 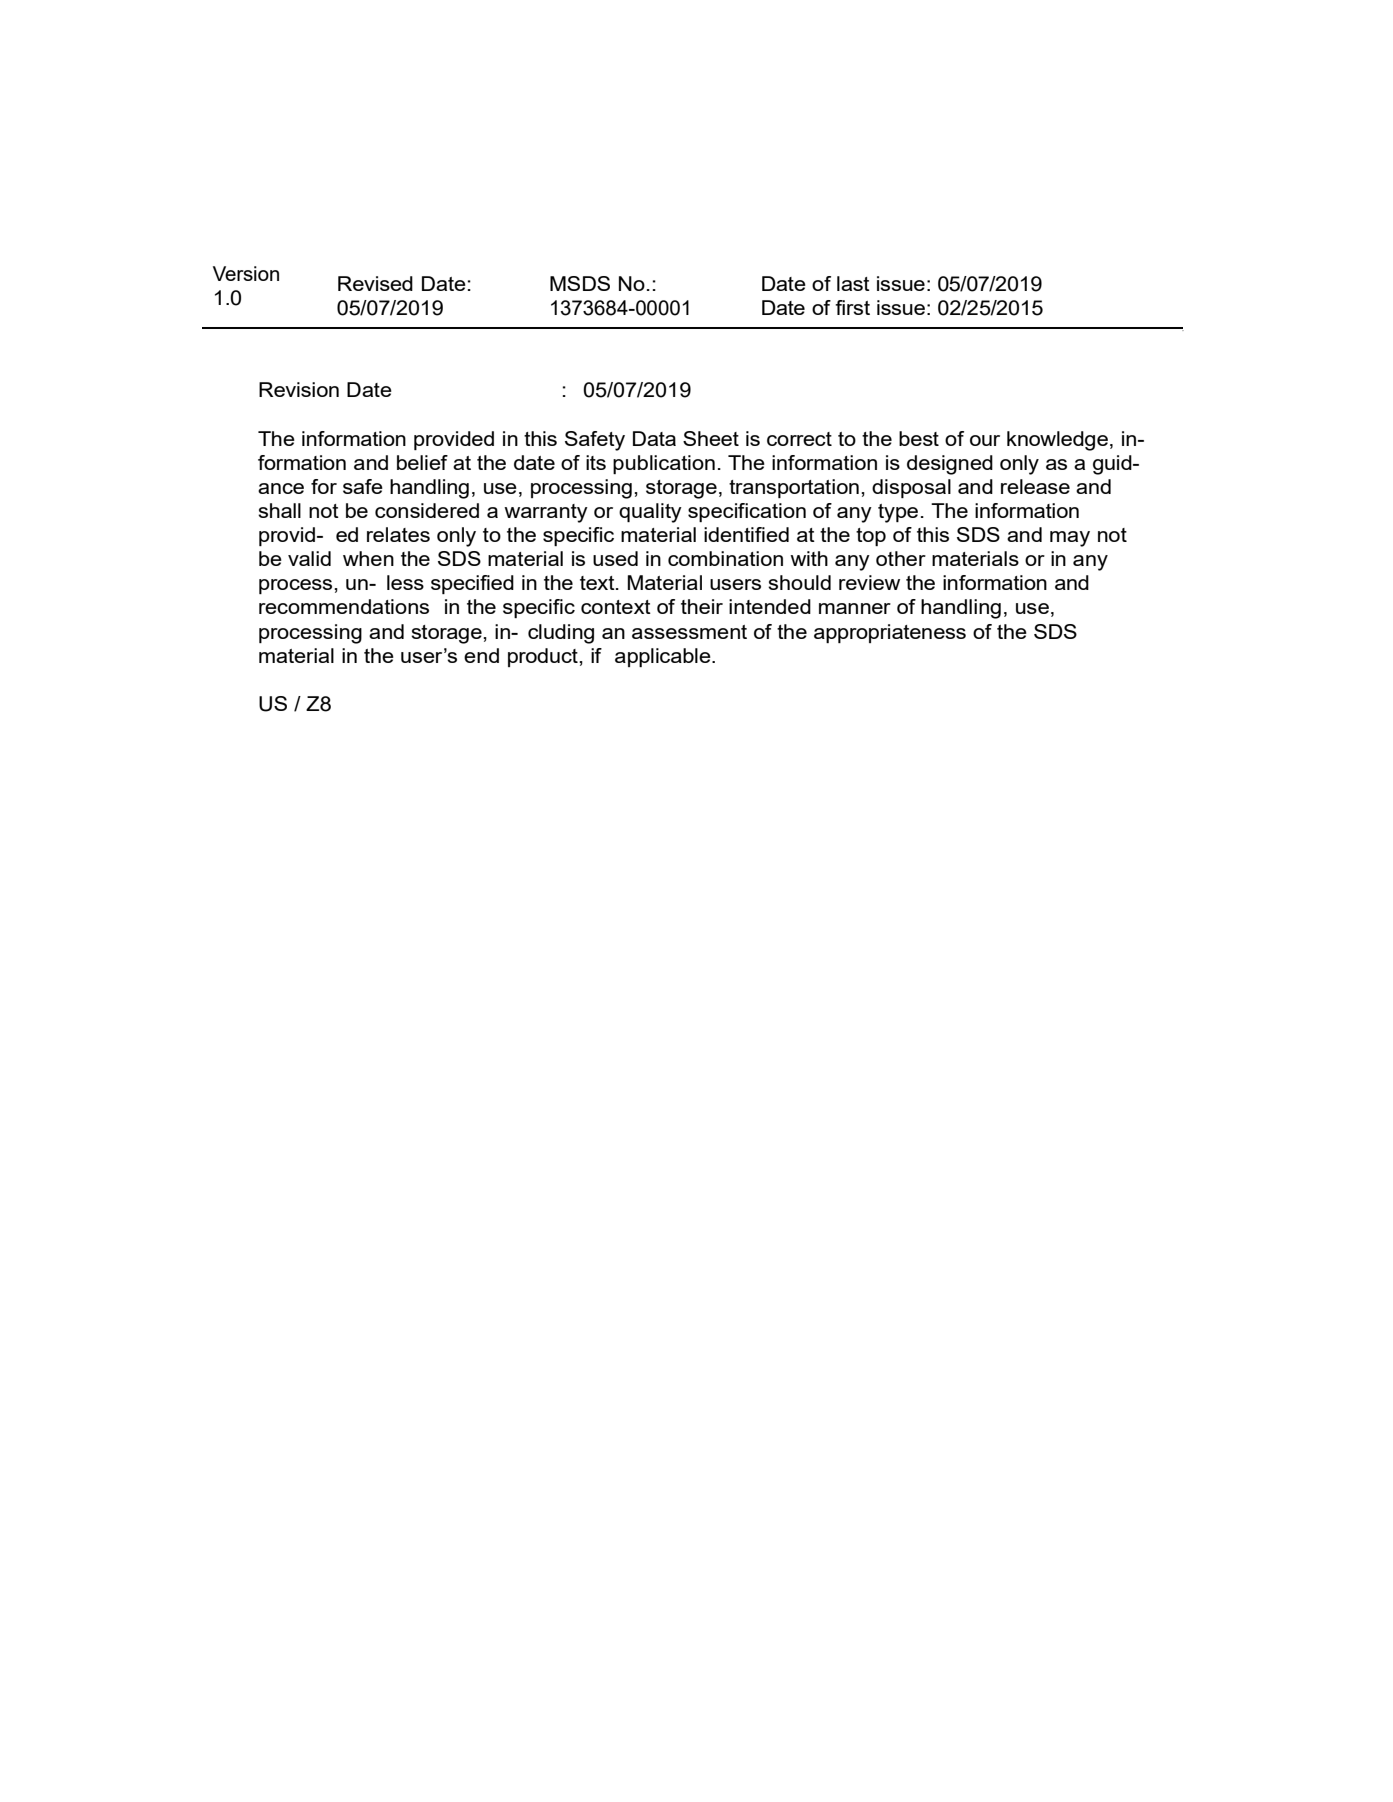 What do you see at coordinates (650, 513) in the screenshot?
I see `quality` at bounding box center [650, 513].
